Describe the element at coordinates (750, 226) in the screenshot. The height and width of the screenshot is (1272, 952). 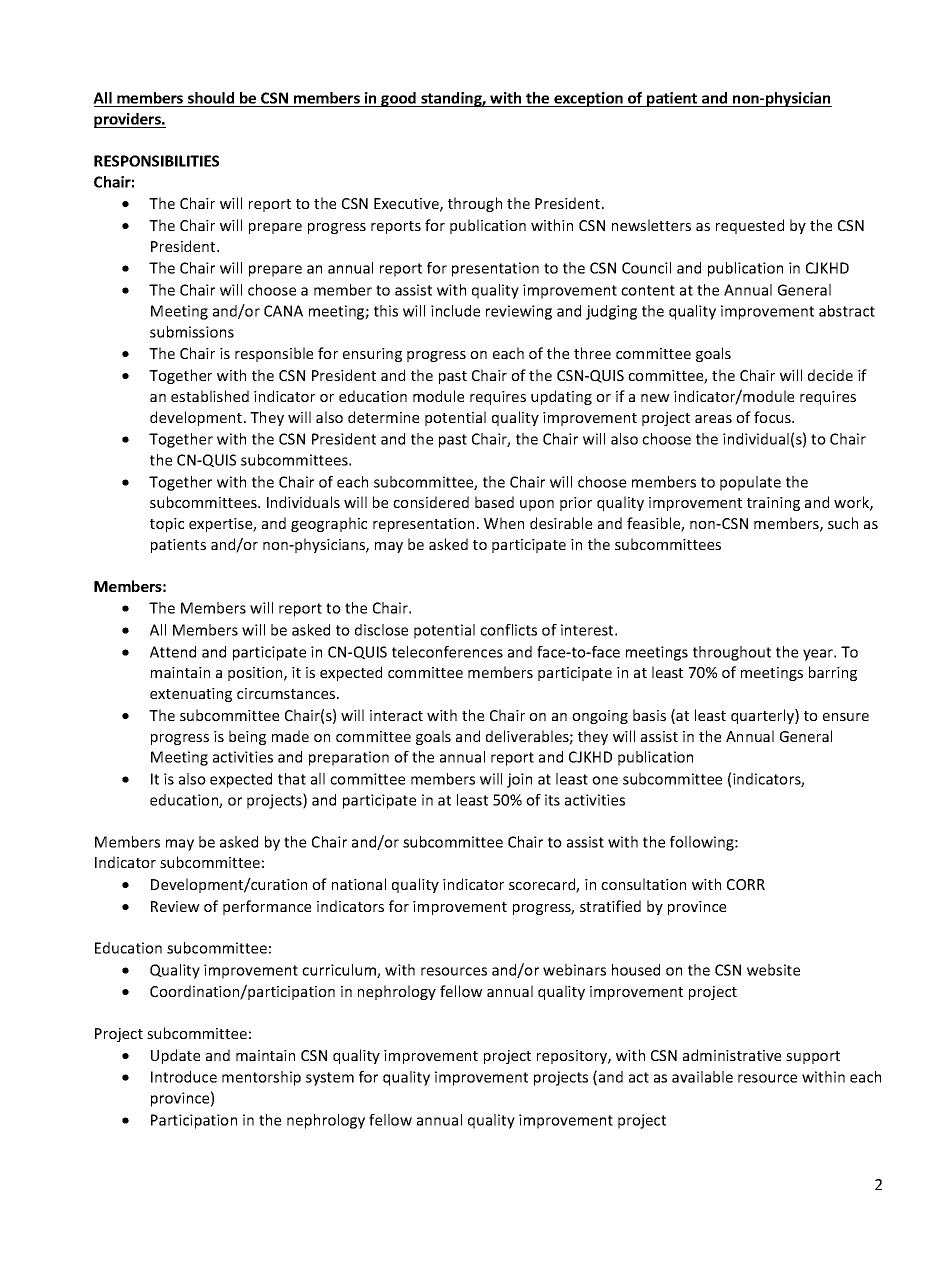
I see `requested` at that location.
